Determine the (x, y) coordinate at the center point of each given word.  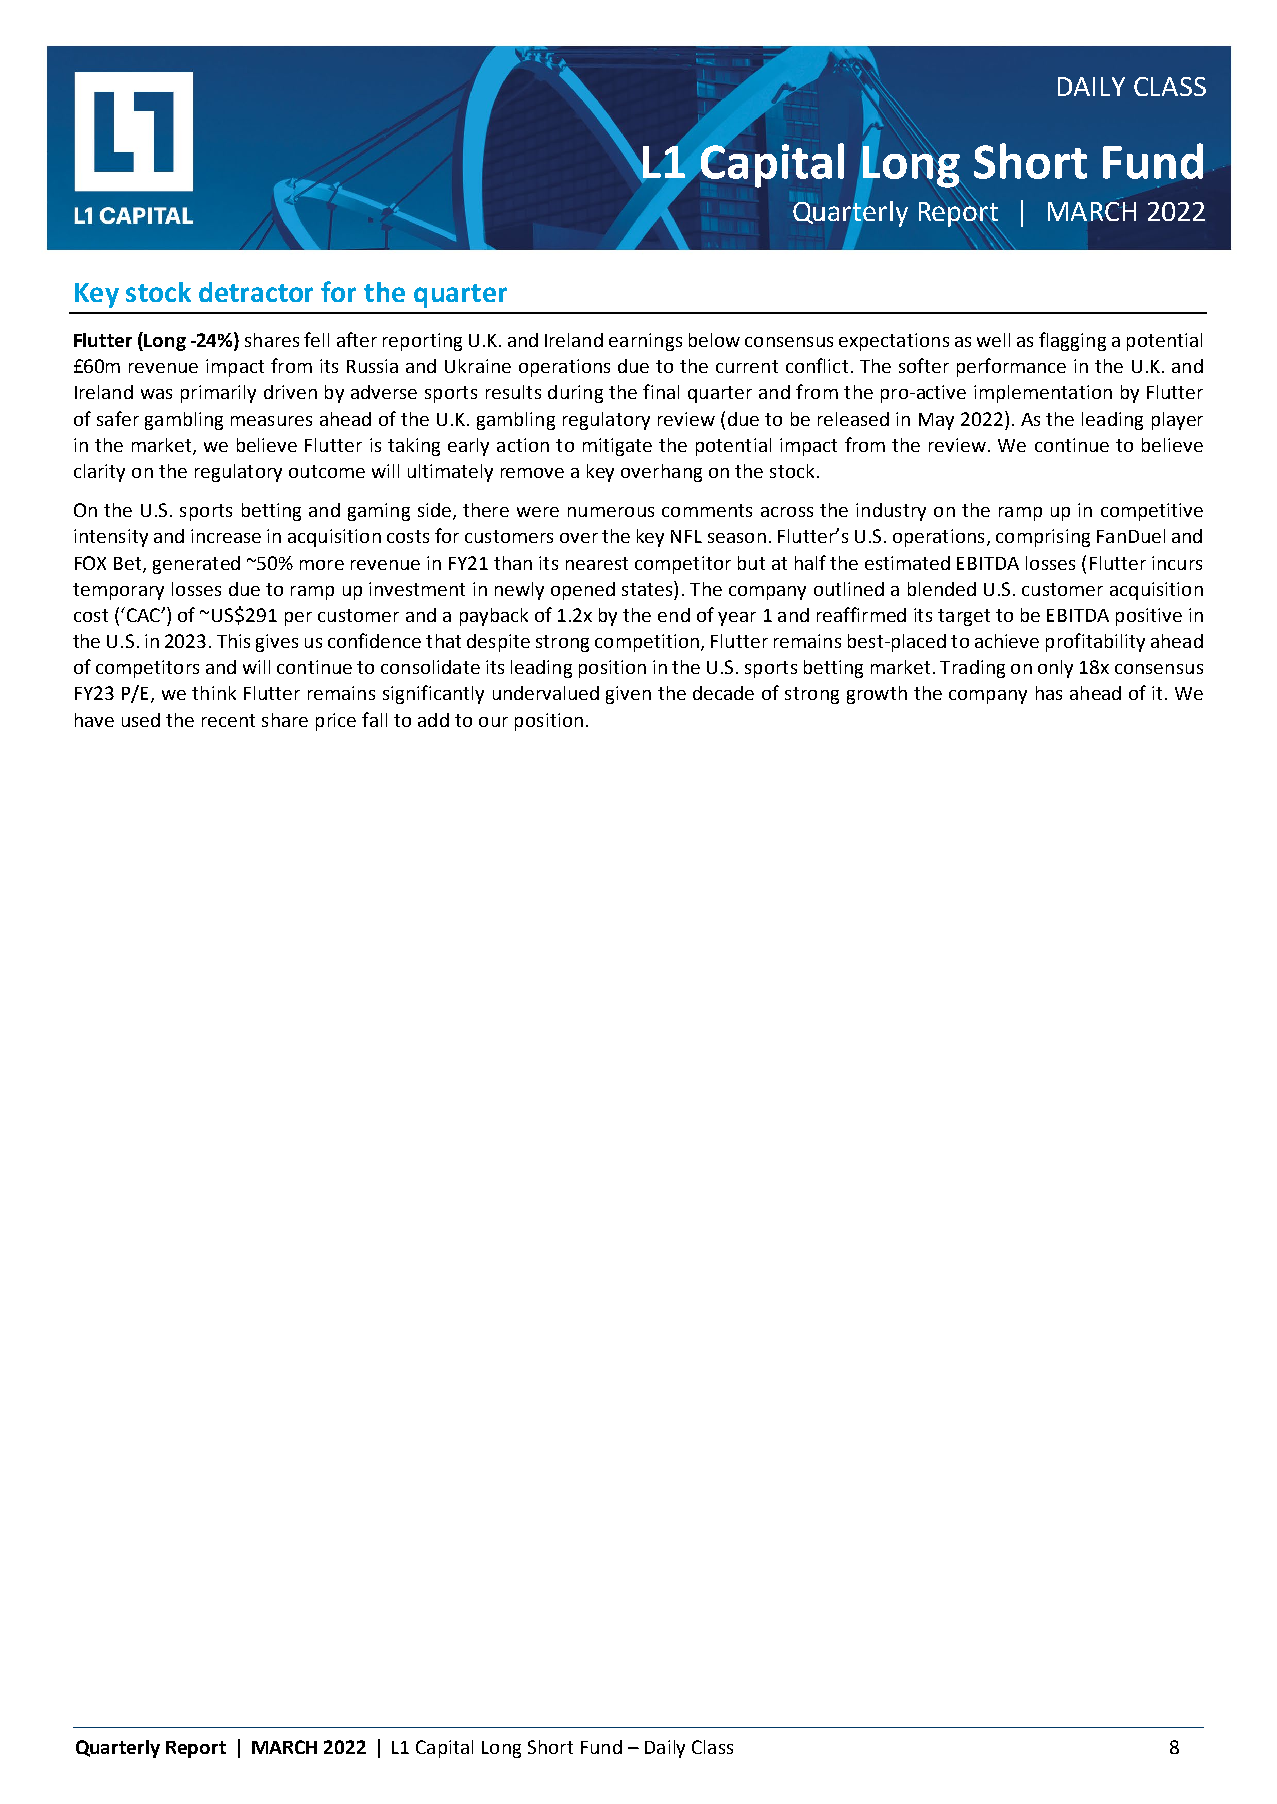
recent (228, 720)
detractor (256, 292)
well (993, 340)
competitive (1152, 512)
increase (226, 536)
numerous (611, 512)
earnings (645, 342)
